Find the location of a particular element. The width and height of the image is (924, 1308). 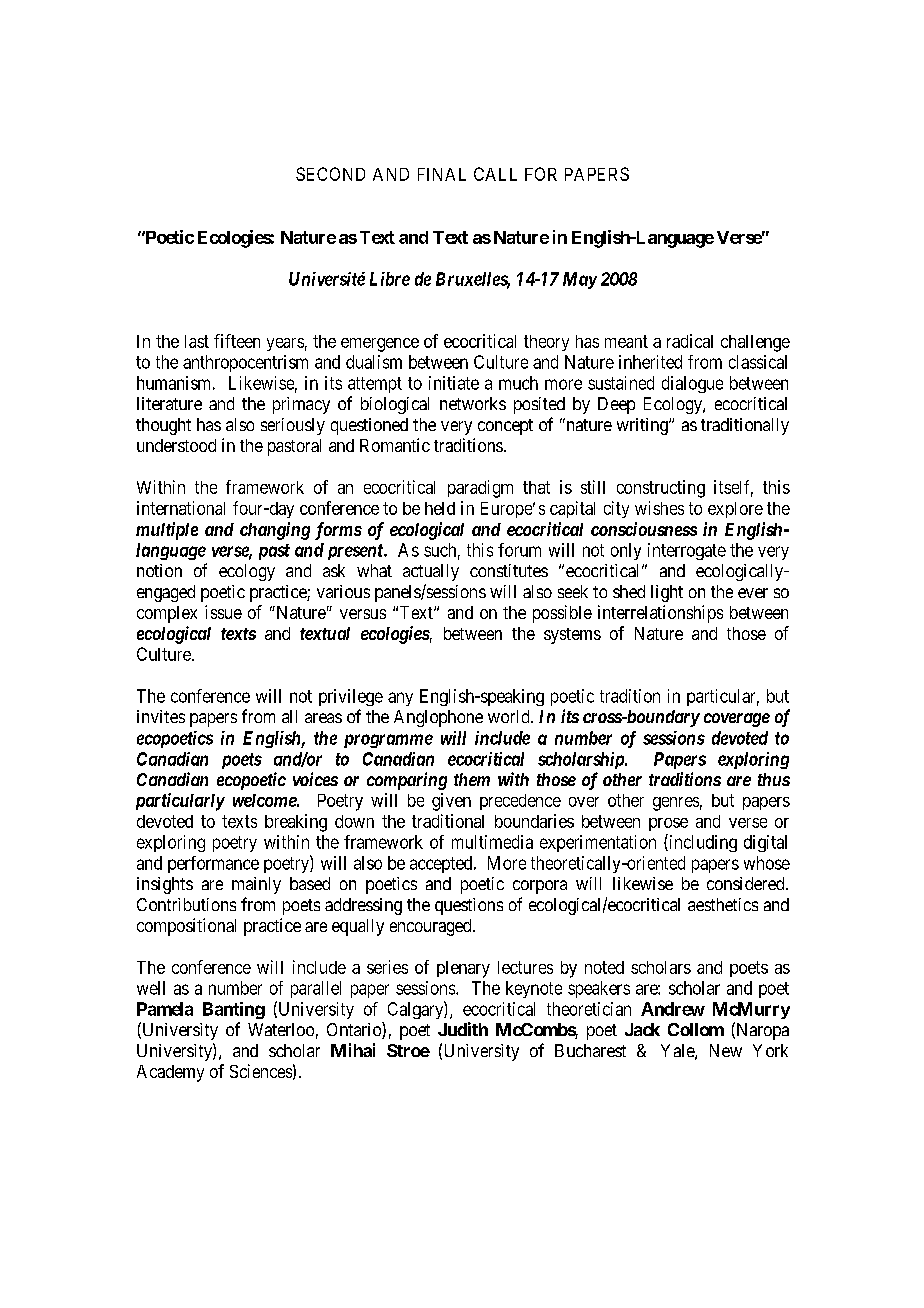

Judith is located at coordinates (463, 1029).
